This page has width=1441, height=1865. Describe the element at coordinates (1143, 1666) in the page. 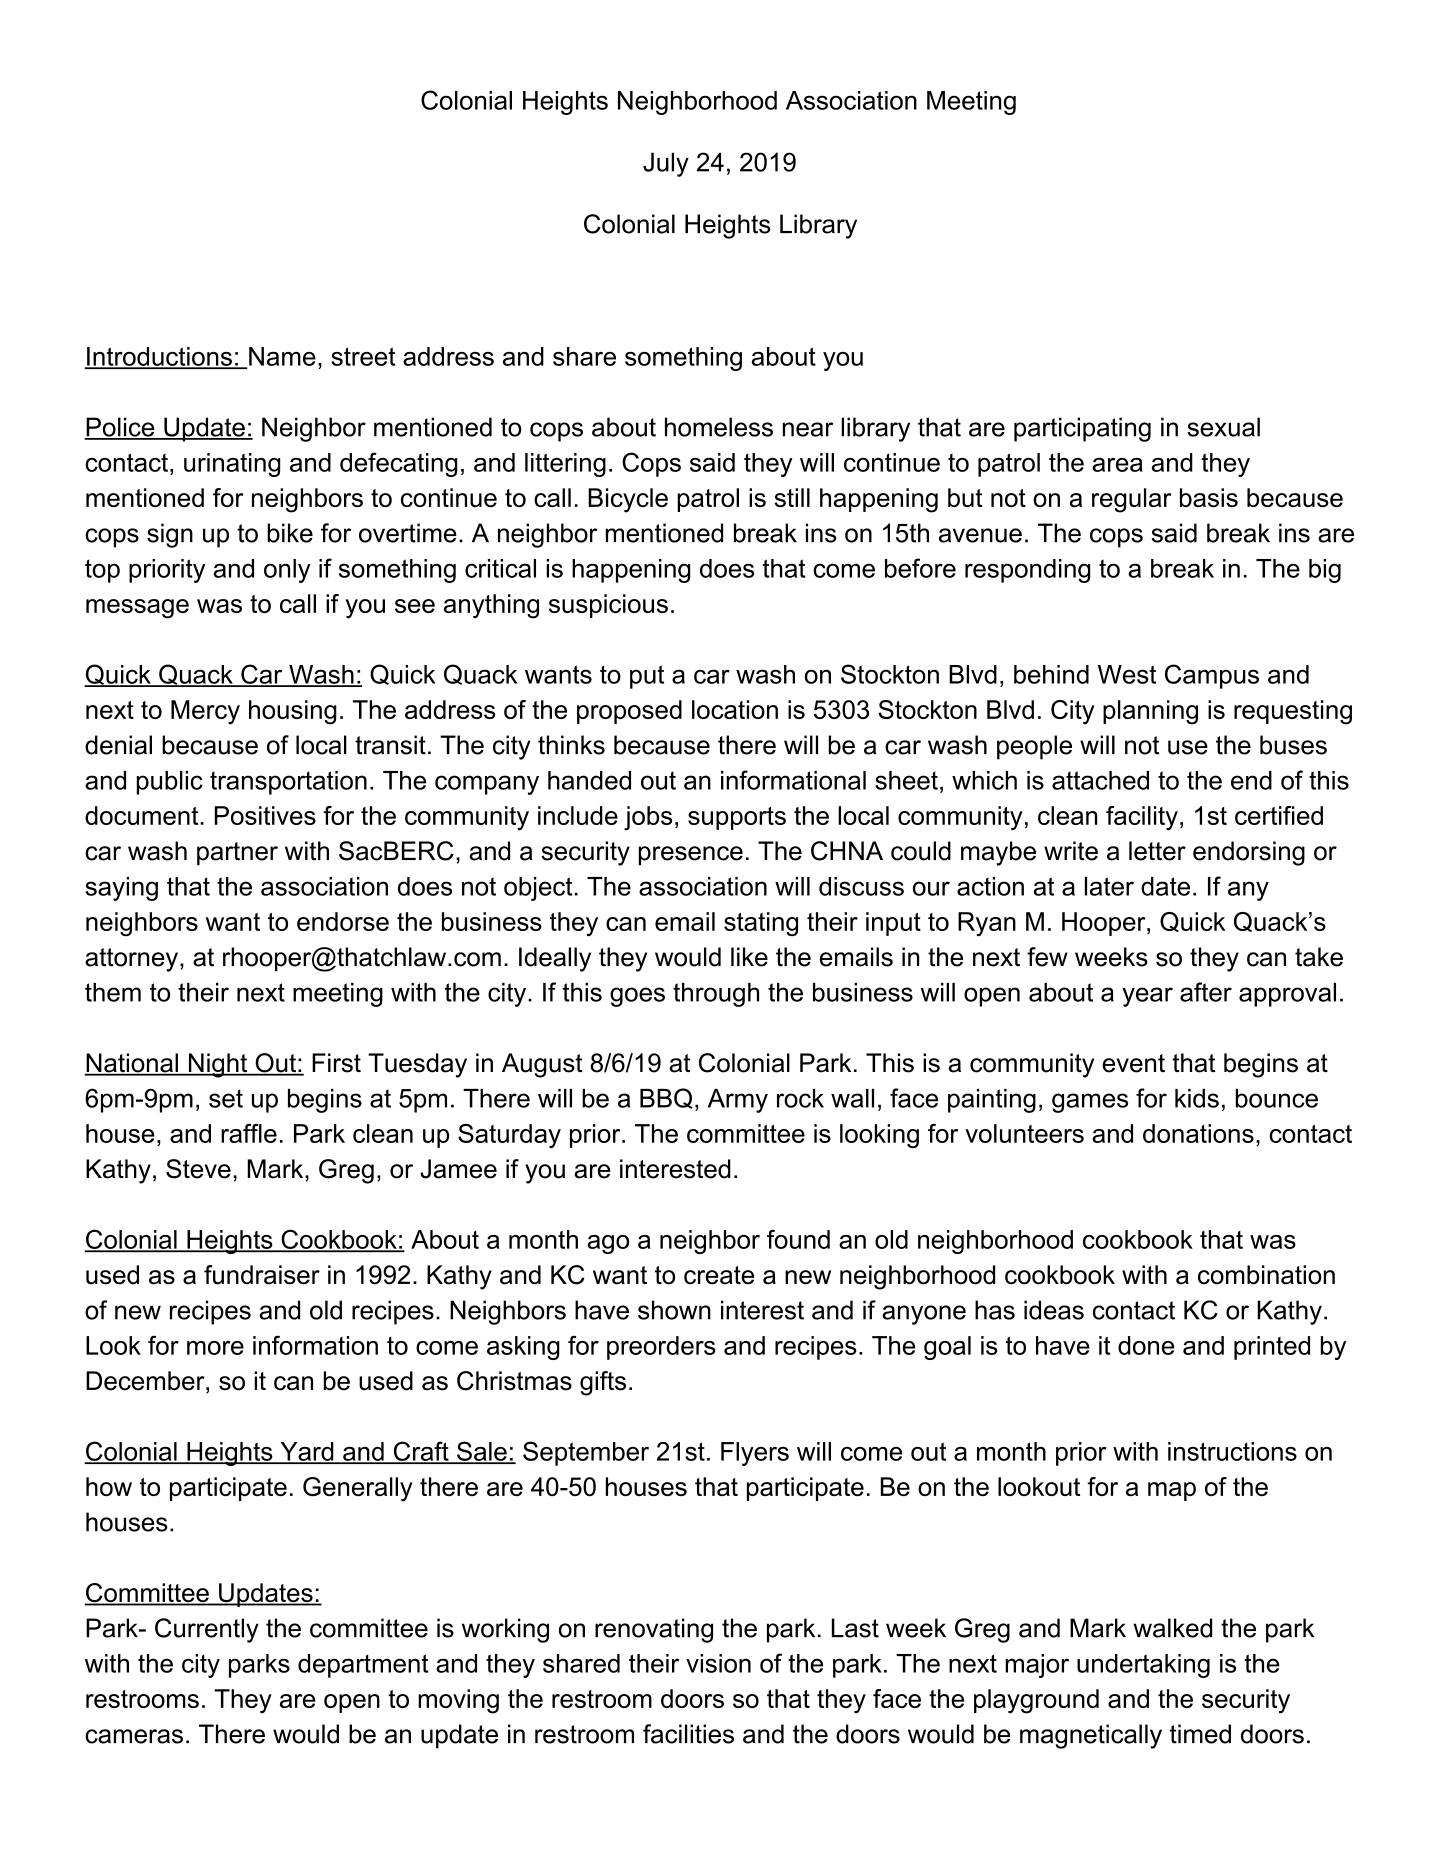

I see `undertaking` at that location.
